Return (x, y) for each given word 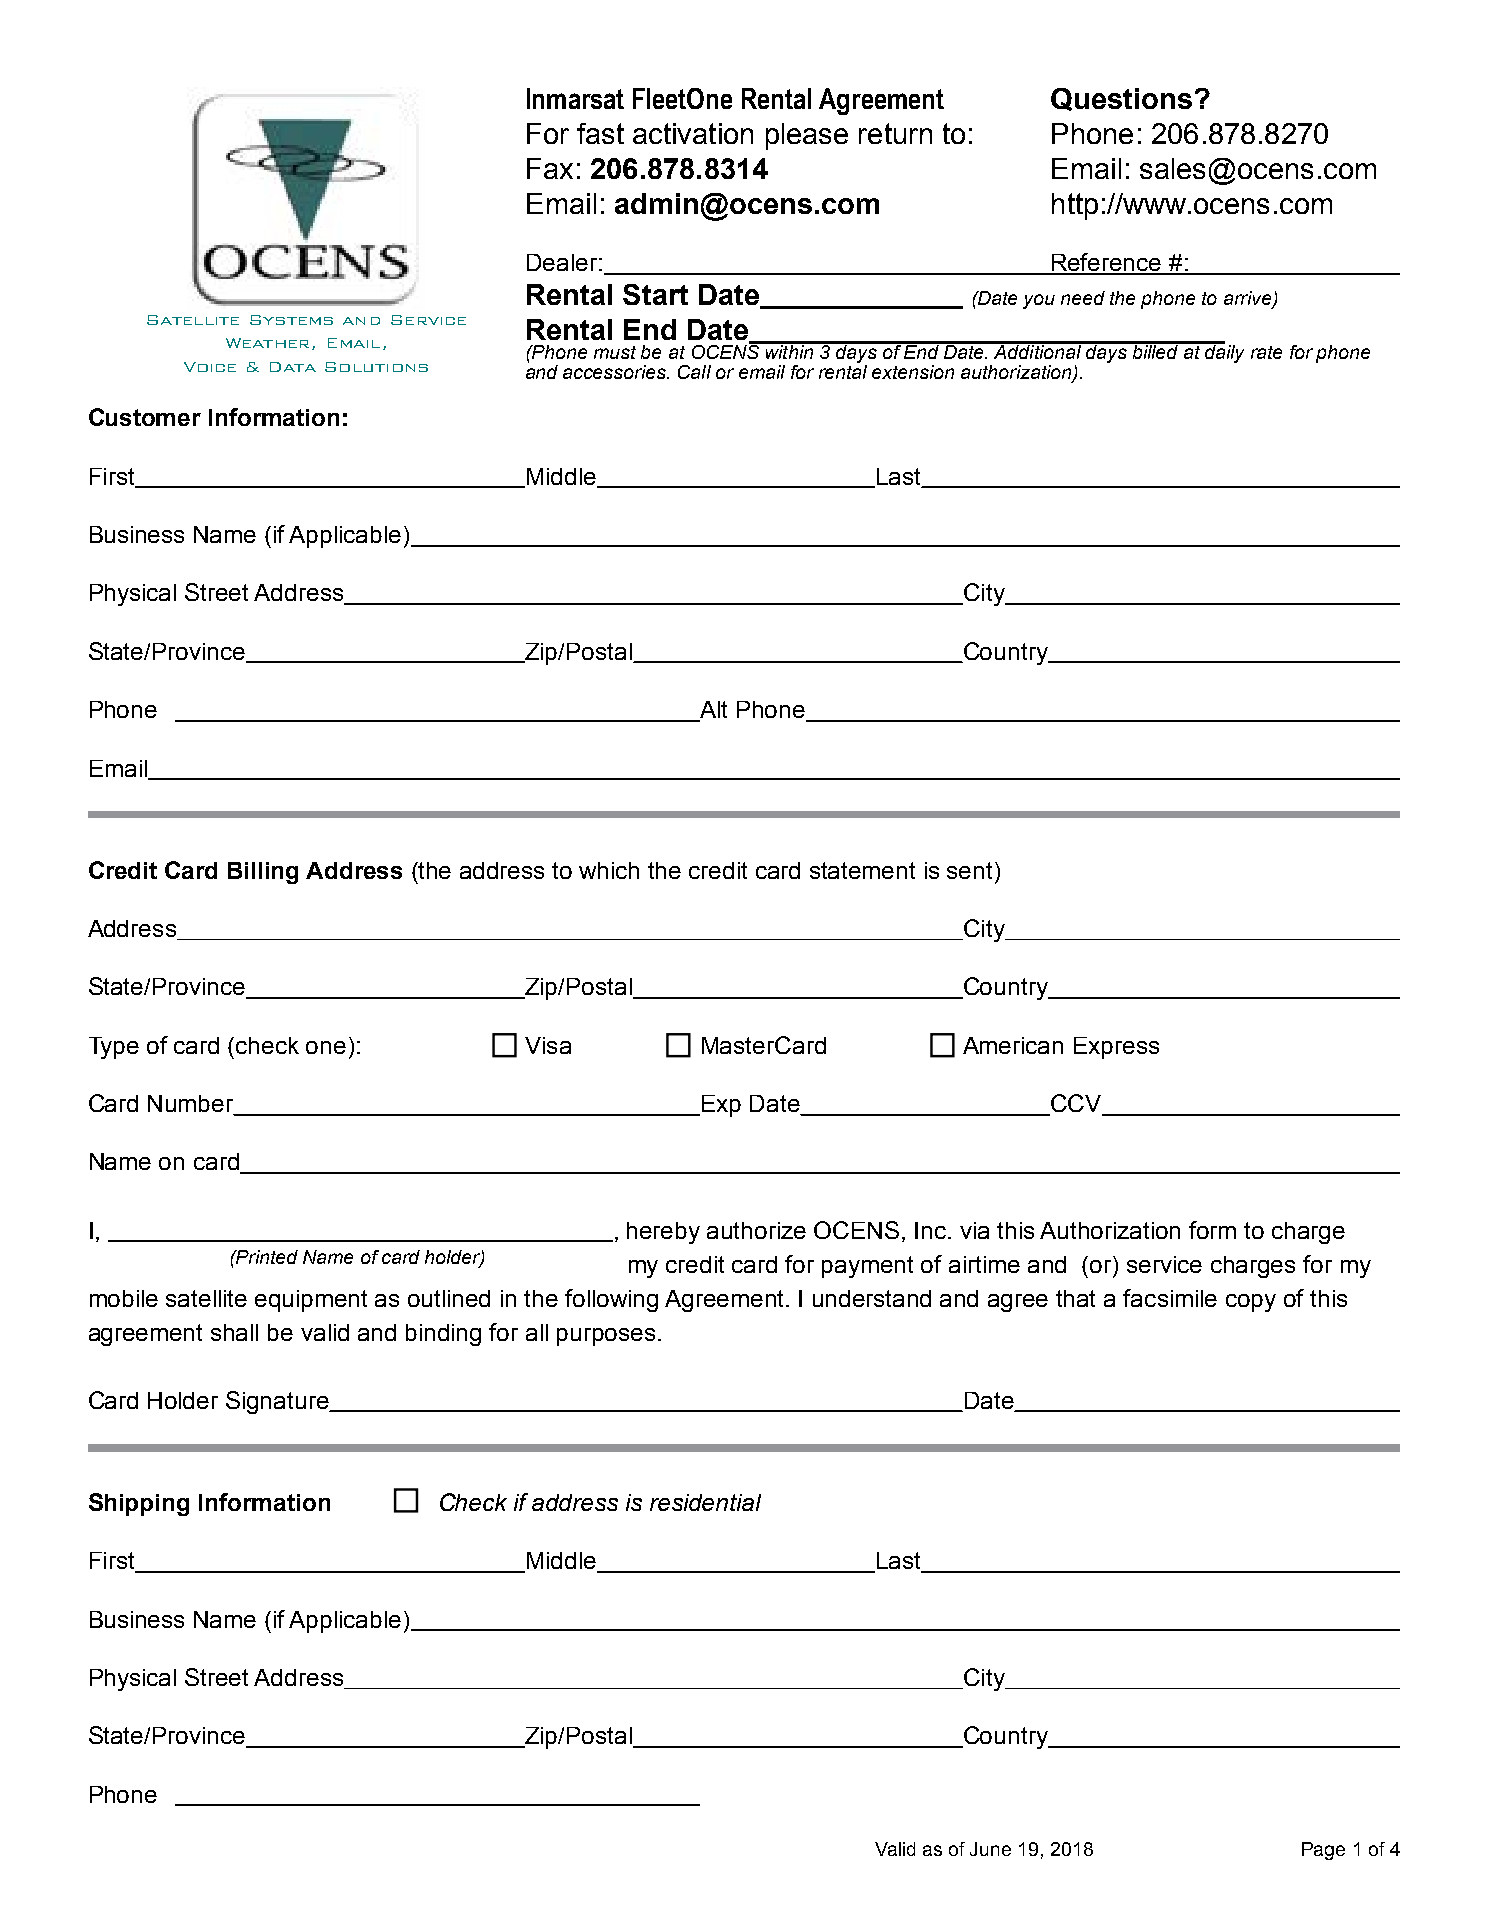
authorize (756, 1230)
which (609, 870)
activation (693, 133)
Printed (266, 1257)
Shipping (139, 1504)
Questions (1121, 99)
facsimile (1170, 1298)
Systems (291, 320)
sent (971, 870)
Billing (263, 873)
